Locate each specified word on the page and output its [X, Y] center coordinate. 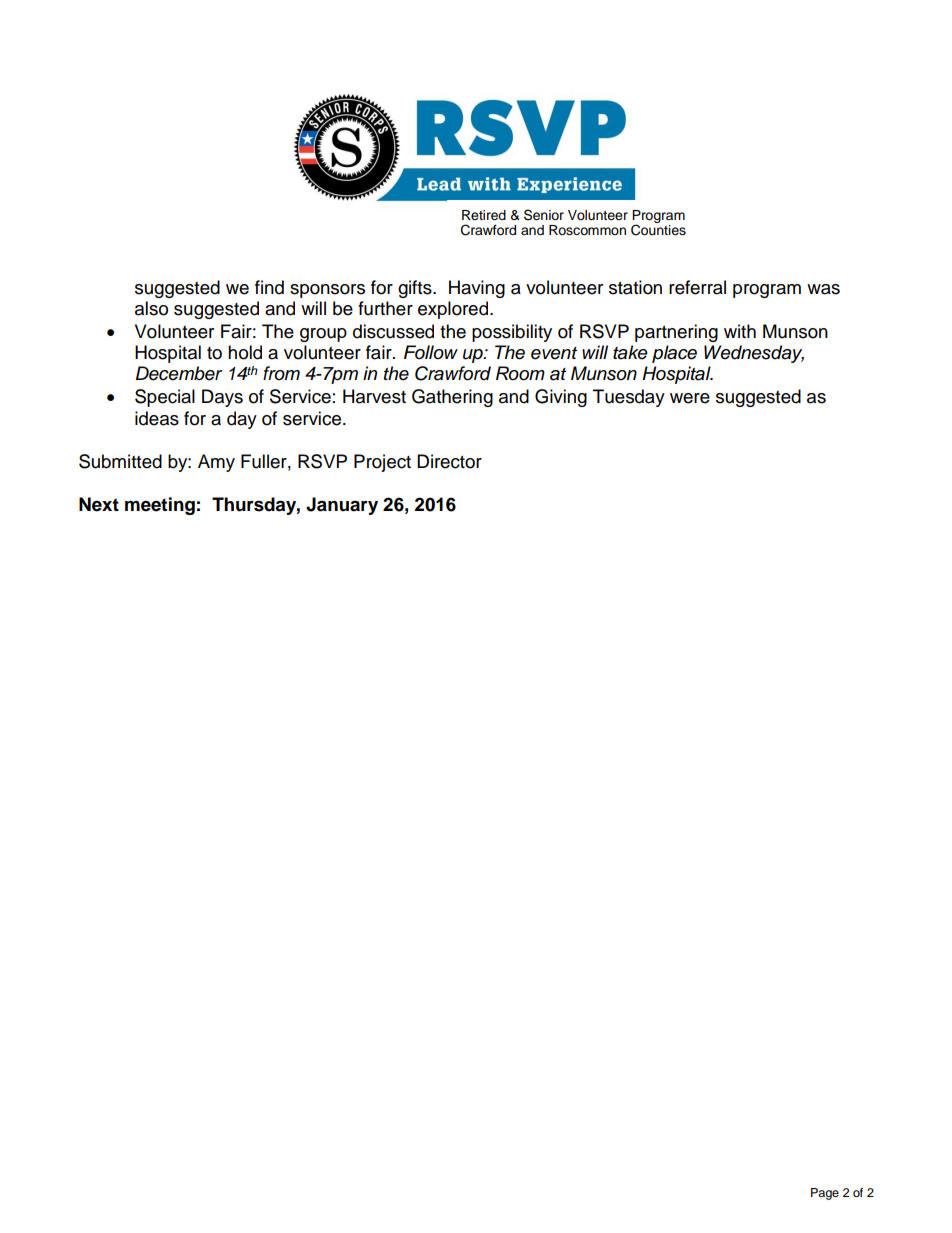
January [342, 506]
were [690, 398]
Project [382, 463]
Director [449, 461]
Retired [484, 215]
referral [697, 287]
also [151, 308]
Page [825, 1194]
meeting [160, 506]
